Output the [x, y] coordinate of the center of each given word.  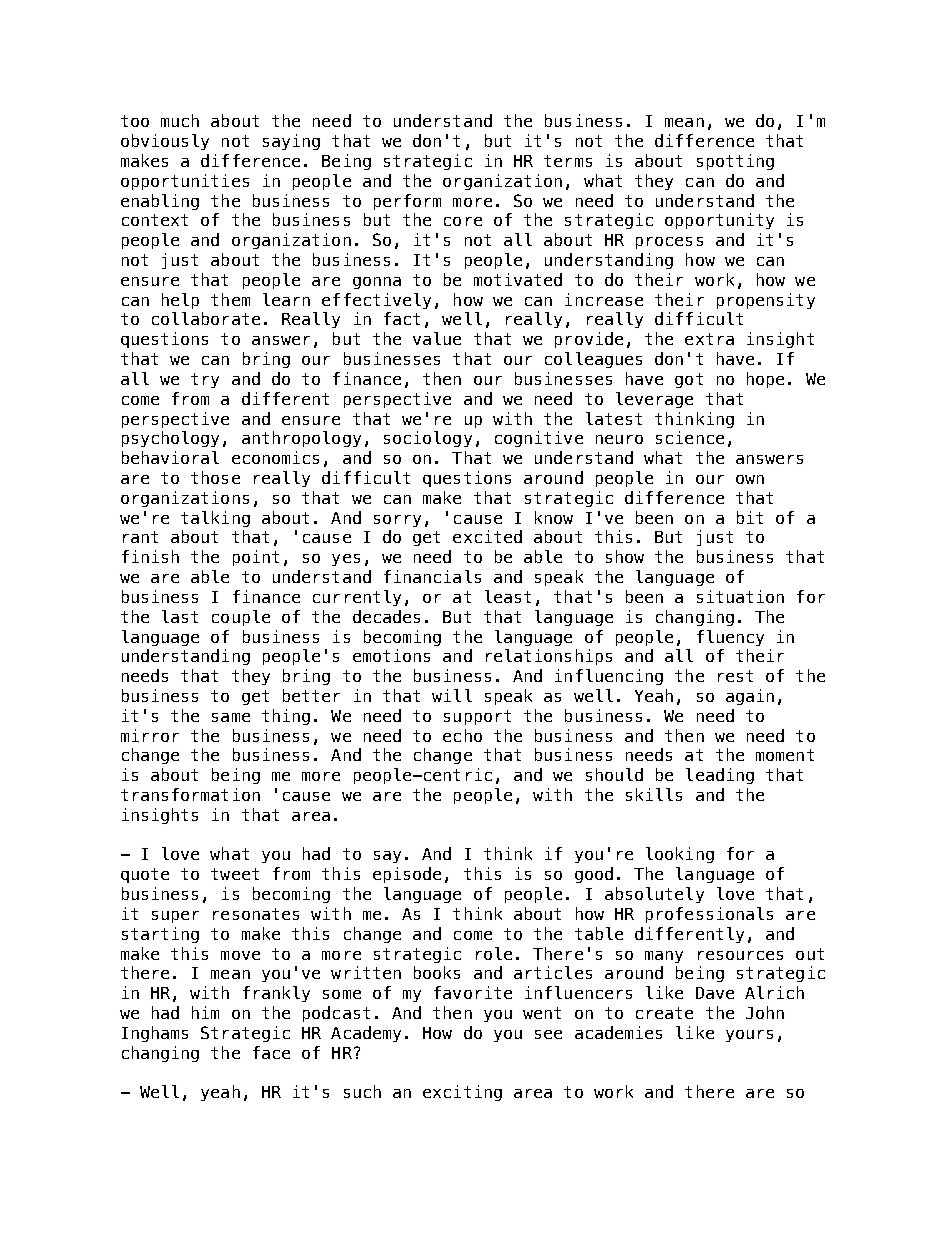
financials [432, 576]
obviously [165, 142]
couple [241, 618]
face [271, 1052]
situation [740, 596]
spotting [735, 162]
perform [407, 202]
